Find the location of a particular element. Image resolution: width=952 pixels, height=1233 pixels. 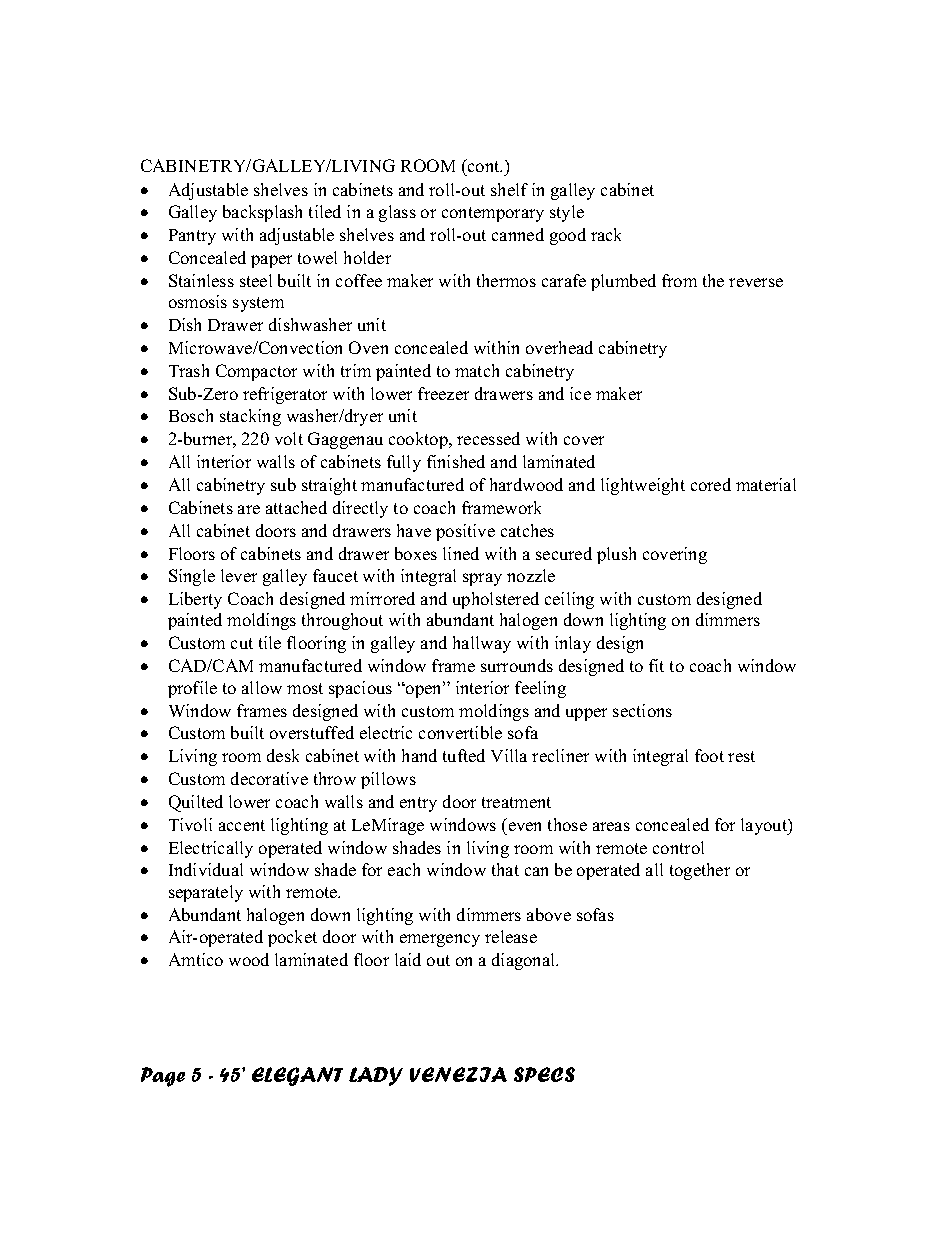

cored is located at coordinates (711, 484).
